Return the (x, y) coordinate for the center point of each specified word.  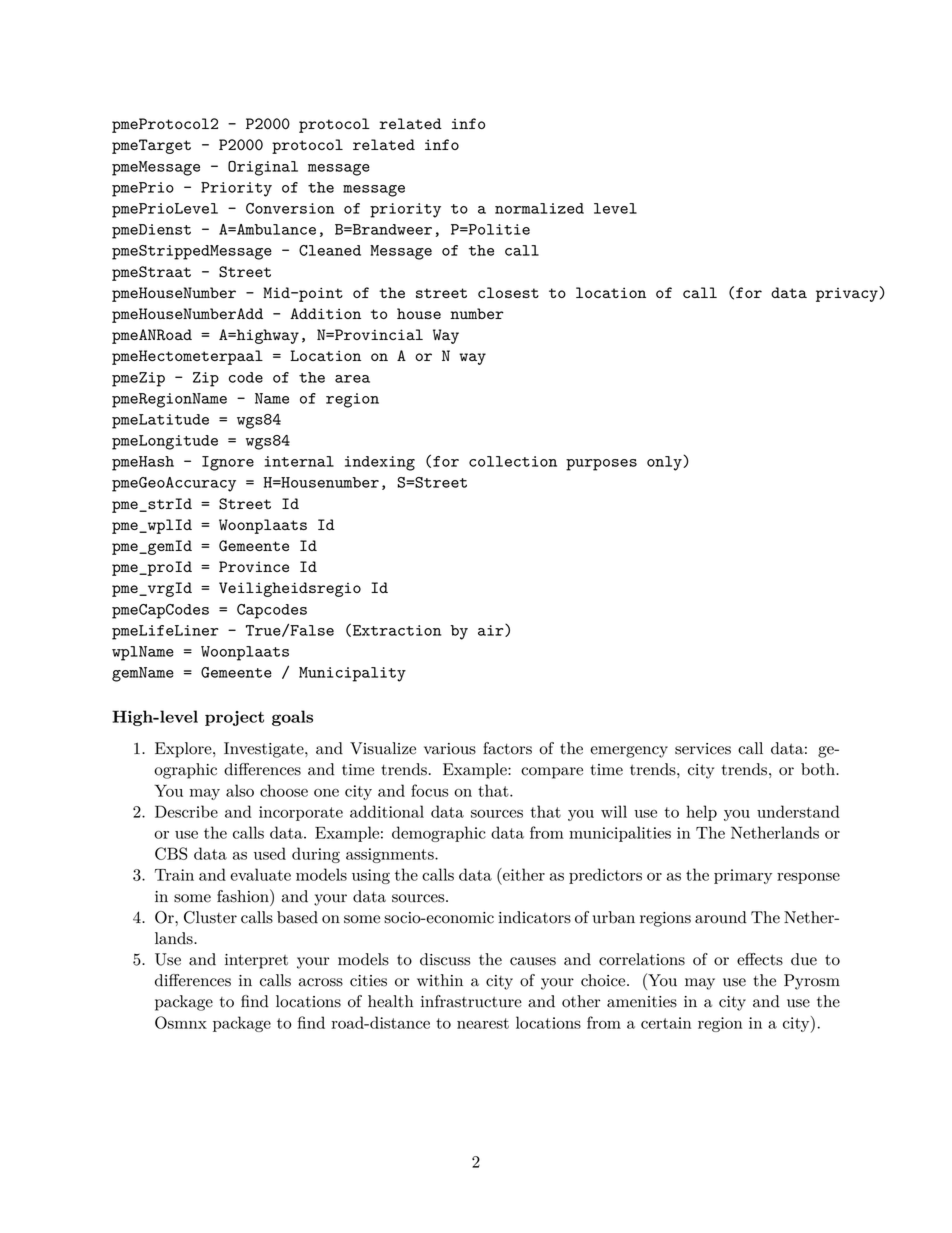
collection (513, 461)
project (234, 718)
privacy (848, 294)
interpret (256, 961)
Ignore (228, 463)
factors (507, 748)
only (665, 463)
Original (263, 168)
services (703, 749)
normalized (539, 208)
